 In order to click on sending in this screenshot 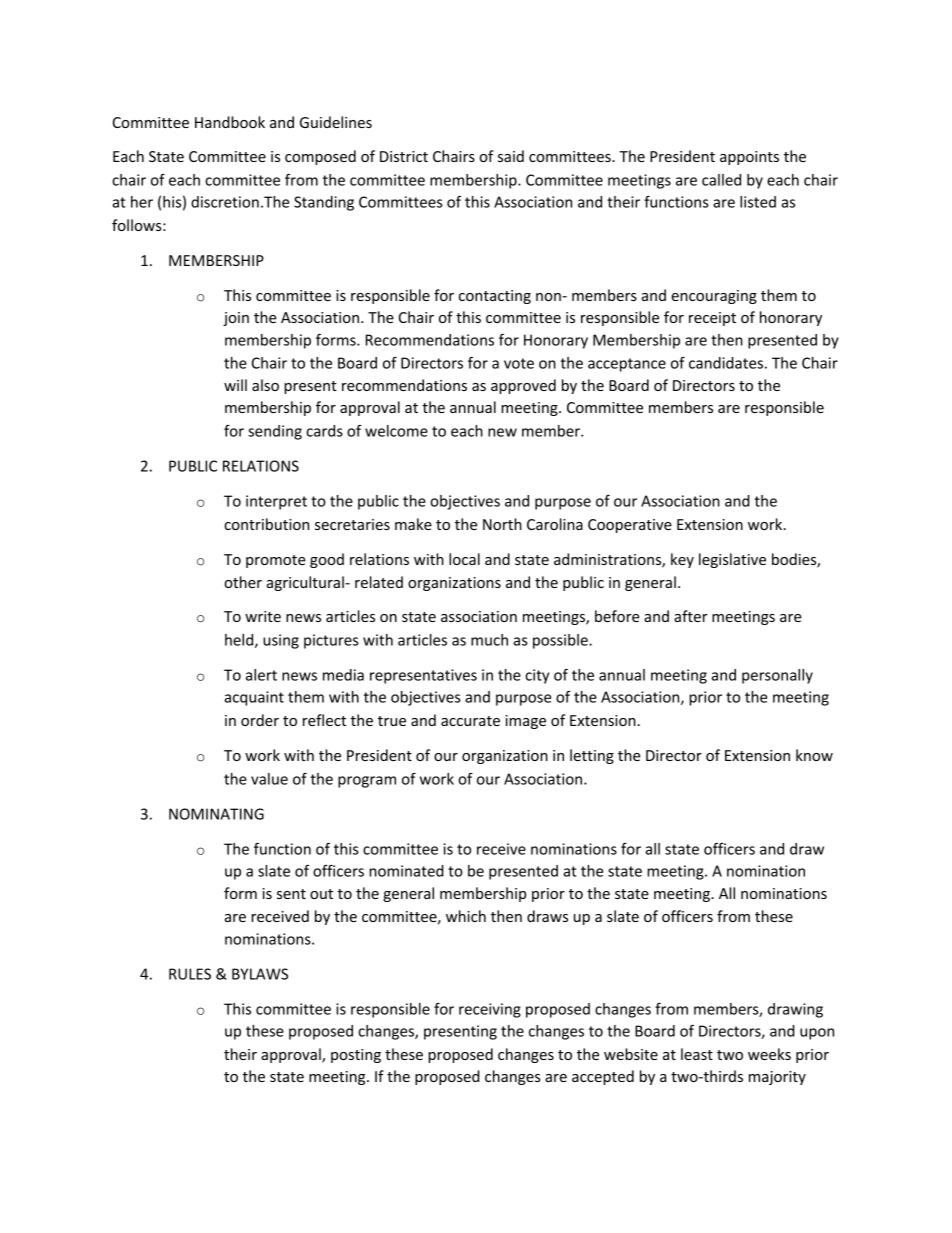, I will do `click(275, 432)`.
